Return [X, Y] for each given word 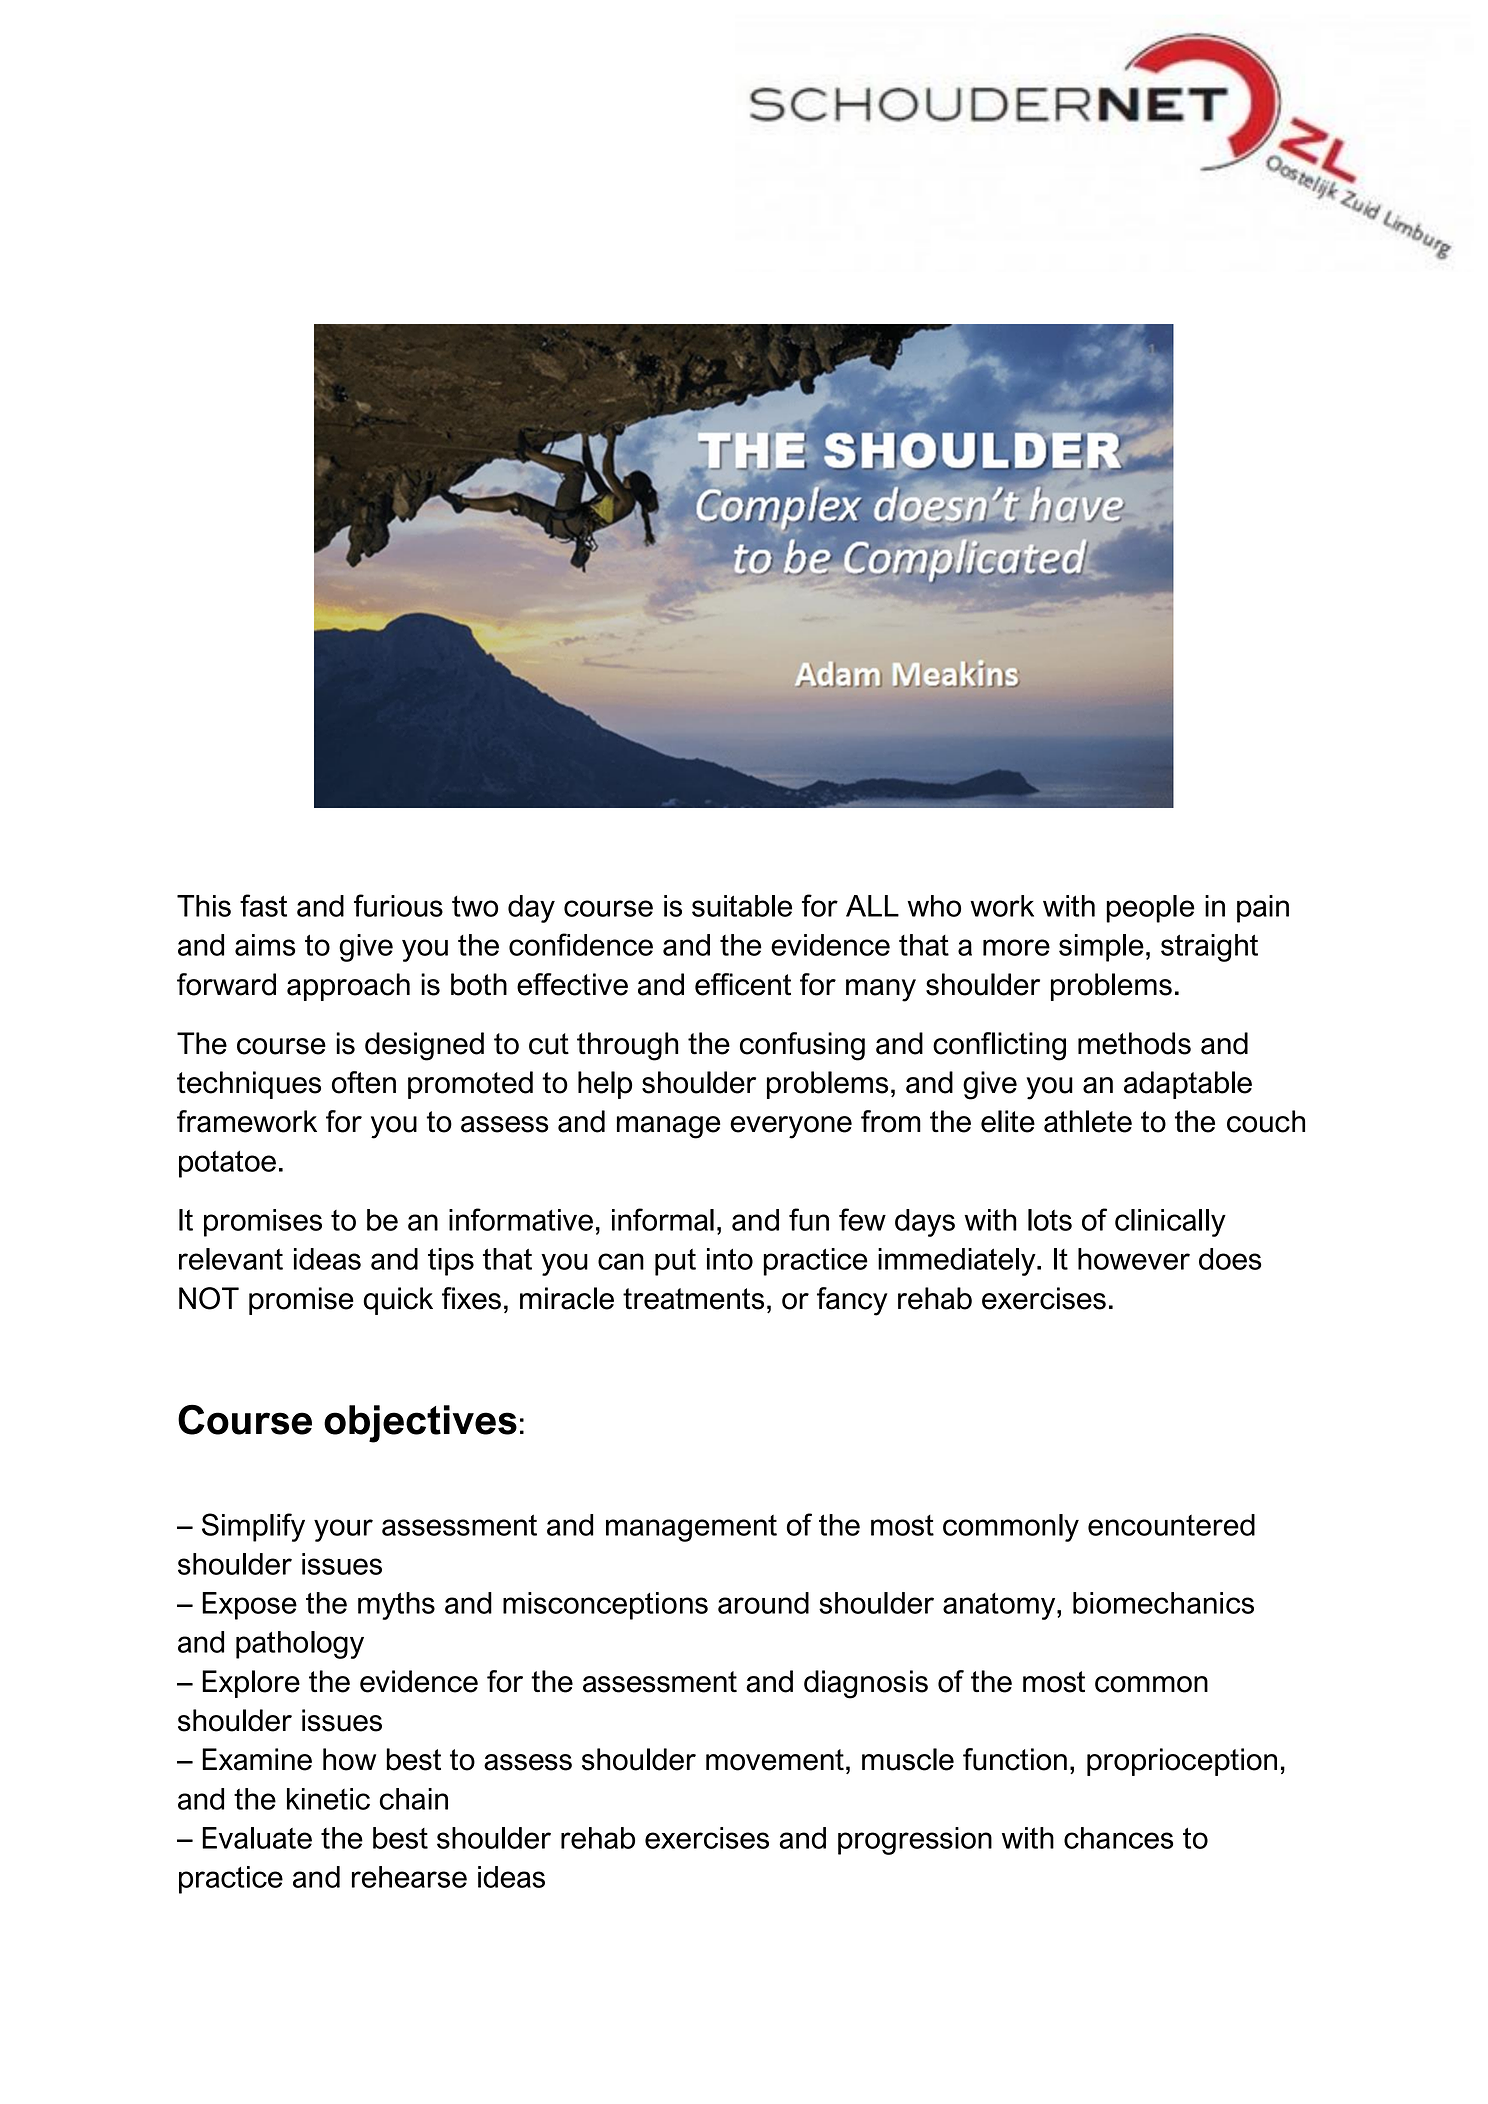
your [343, 1530]
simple [1101, 948]
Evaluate [257, 1838]
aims [265, 945]
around [763, 1603]
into [730, 1259]
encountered [1171, 1525]
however [1134, 1259]
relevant [231, 1259]
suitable [742, 906]
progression [915, 1841]
